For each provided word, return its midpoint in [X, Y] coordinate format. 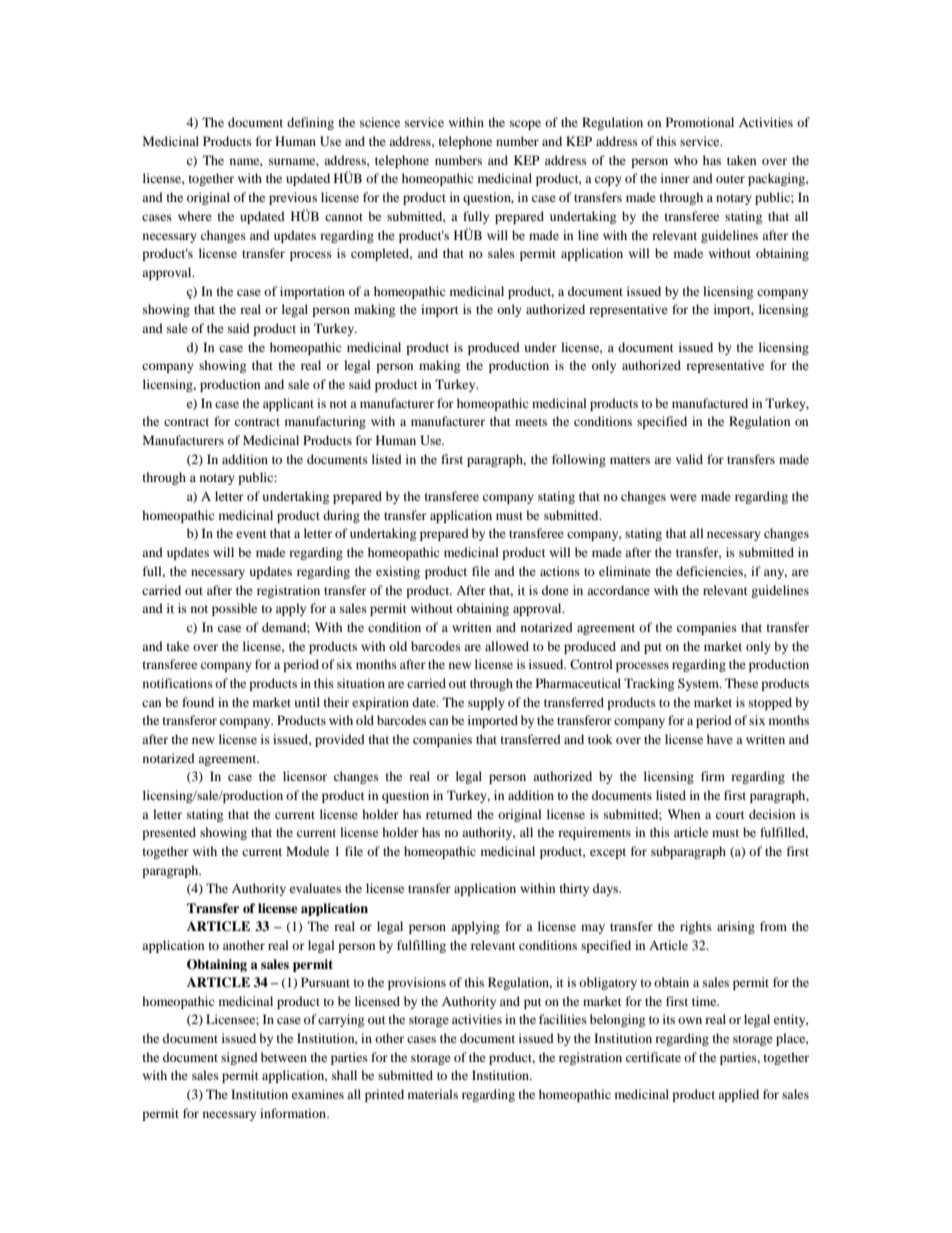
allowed [507, 646]
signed [239, 1058]
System [699, 684]
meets [531, 422]
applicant [288, 404]
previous [293, 198]
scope [525, 125]
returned [449, 814]
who [686, 160]
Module [307, 851]
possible [234, 609]
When [683, 814]
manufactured [710, 403]
